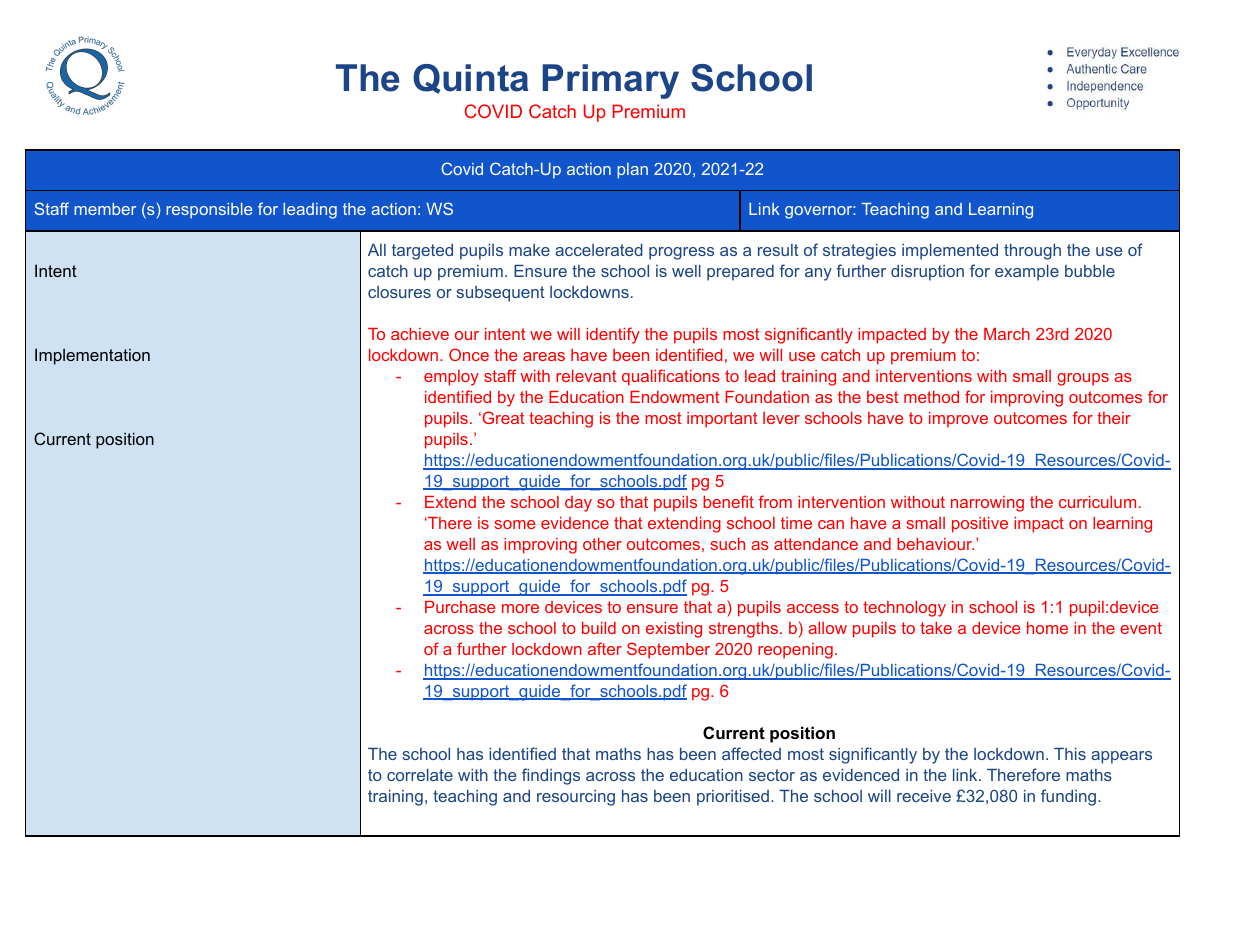 The width and height of the screenshot is (1233, 952). Describe the element at coordinates (420, 775) in the screenshot. I see `correlate` at that location.
